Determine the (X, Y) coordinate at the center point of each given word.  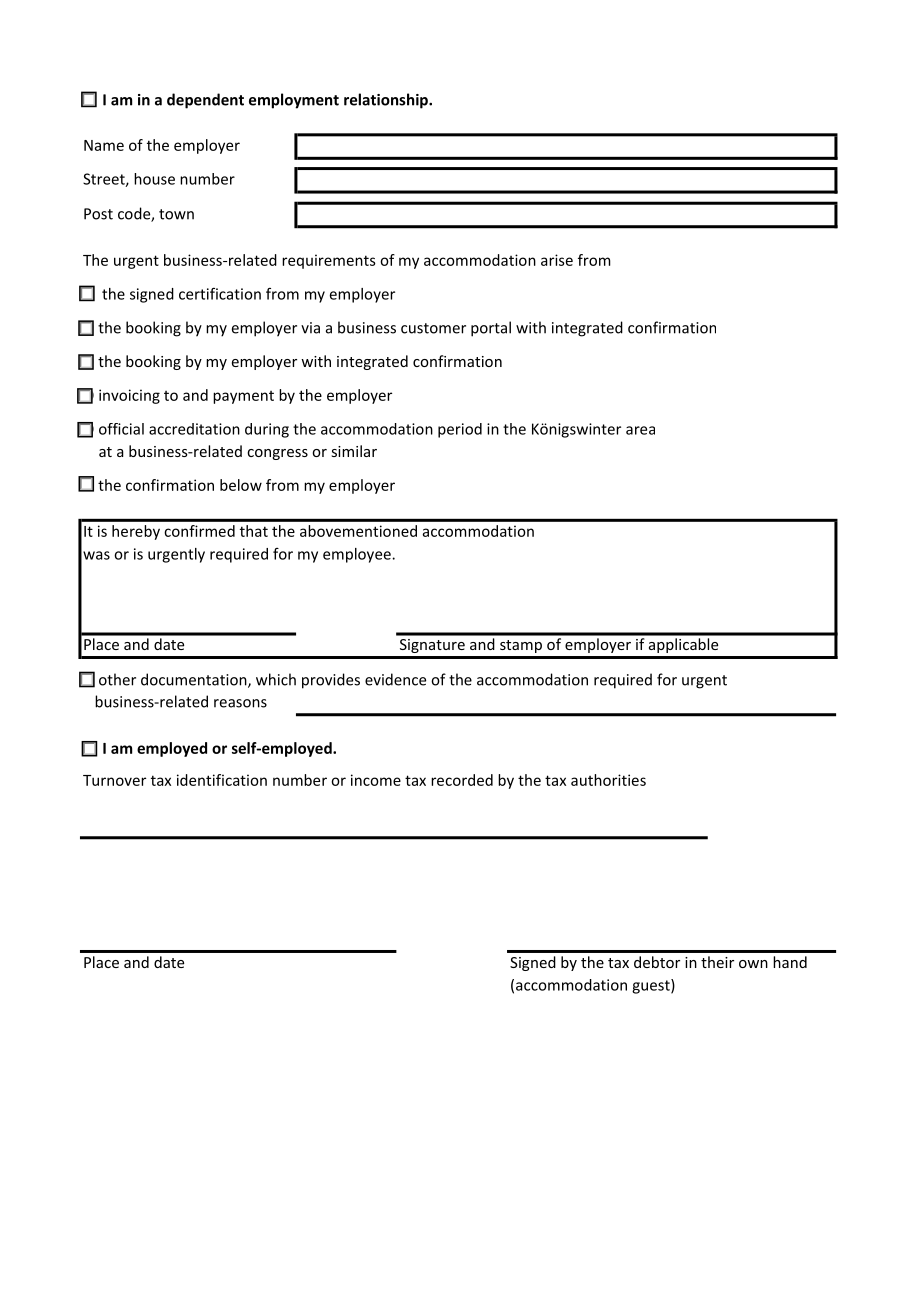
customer (433, 328)
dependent (205, 101)
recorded (462, 780)
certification (220, 294)
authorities (608, 780)
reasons (240, 703)
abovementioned (358, 531)
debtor (657, 962)
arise (557, 260)
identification (222, 780)
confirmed (199, 531)
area (640, 430)
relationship (387, 101)
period (460, 430)
